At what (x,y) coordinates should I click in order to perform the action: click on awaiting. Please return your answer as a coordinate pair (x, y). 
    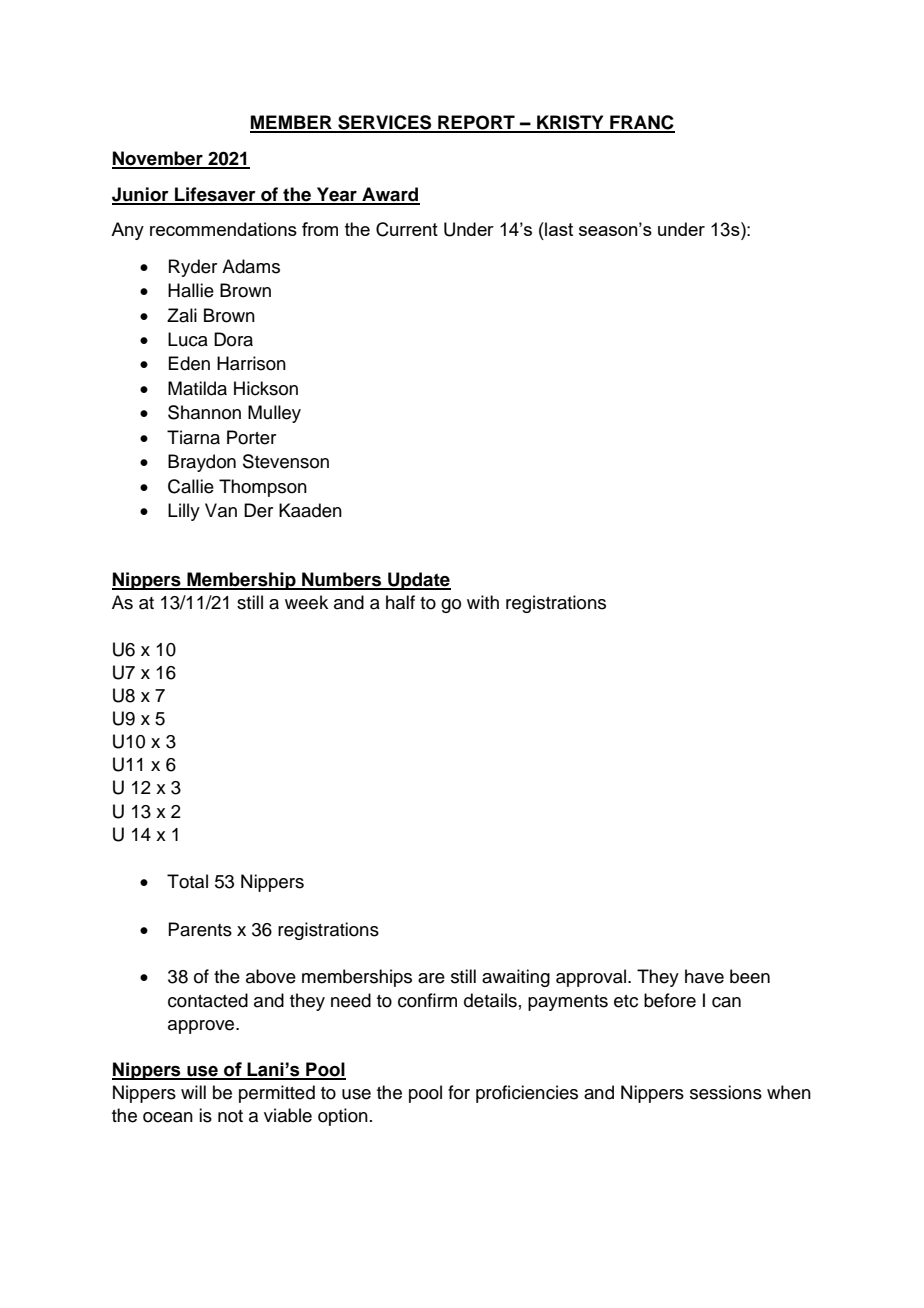
    Looking at the image, I should click on (516, 978).
